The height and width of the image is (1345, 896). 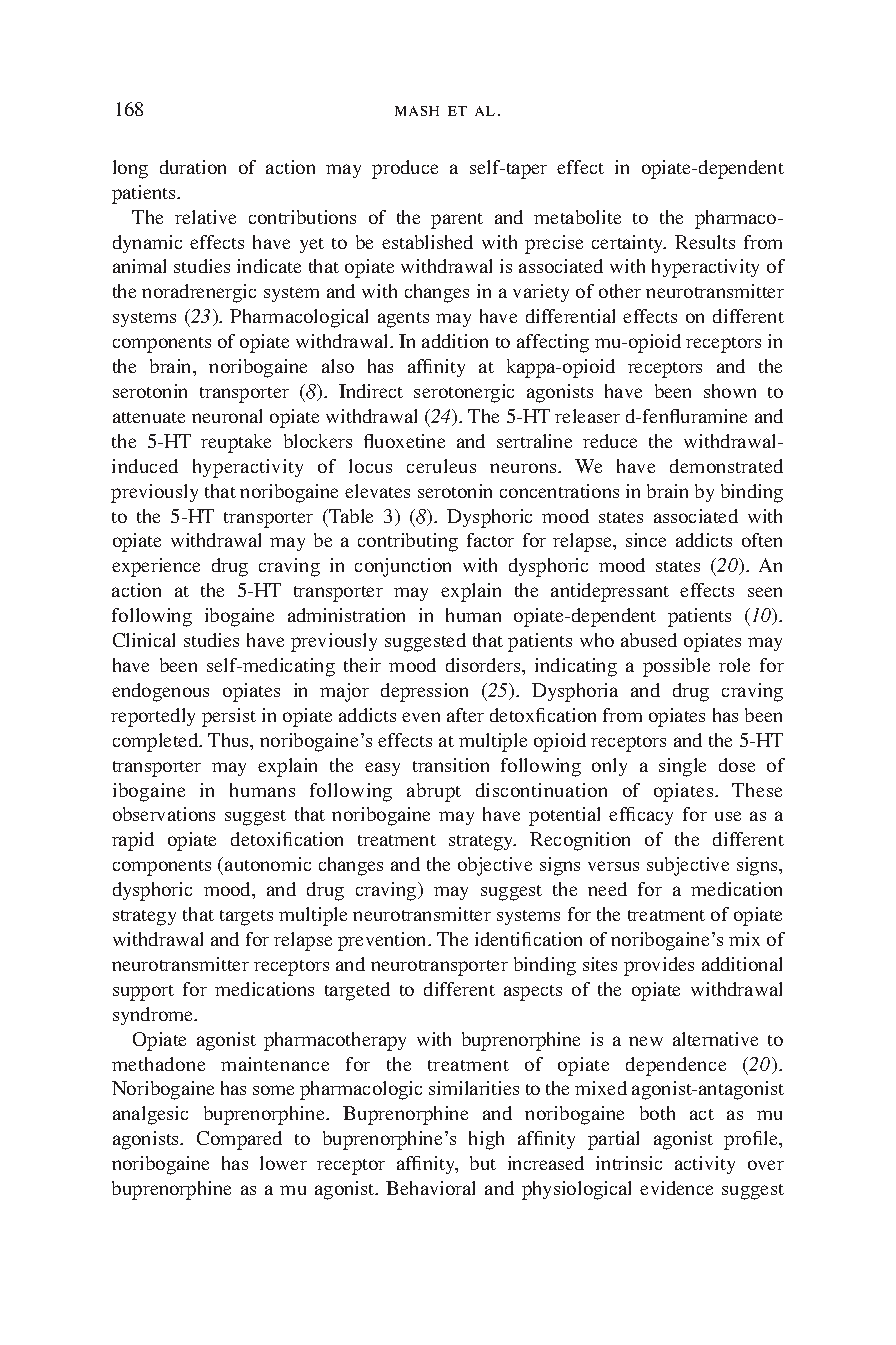 What do you see at coordinates (705, 242) in the image?
I see `Results` at bounding box center [705, 242].
